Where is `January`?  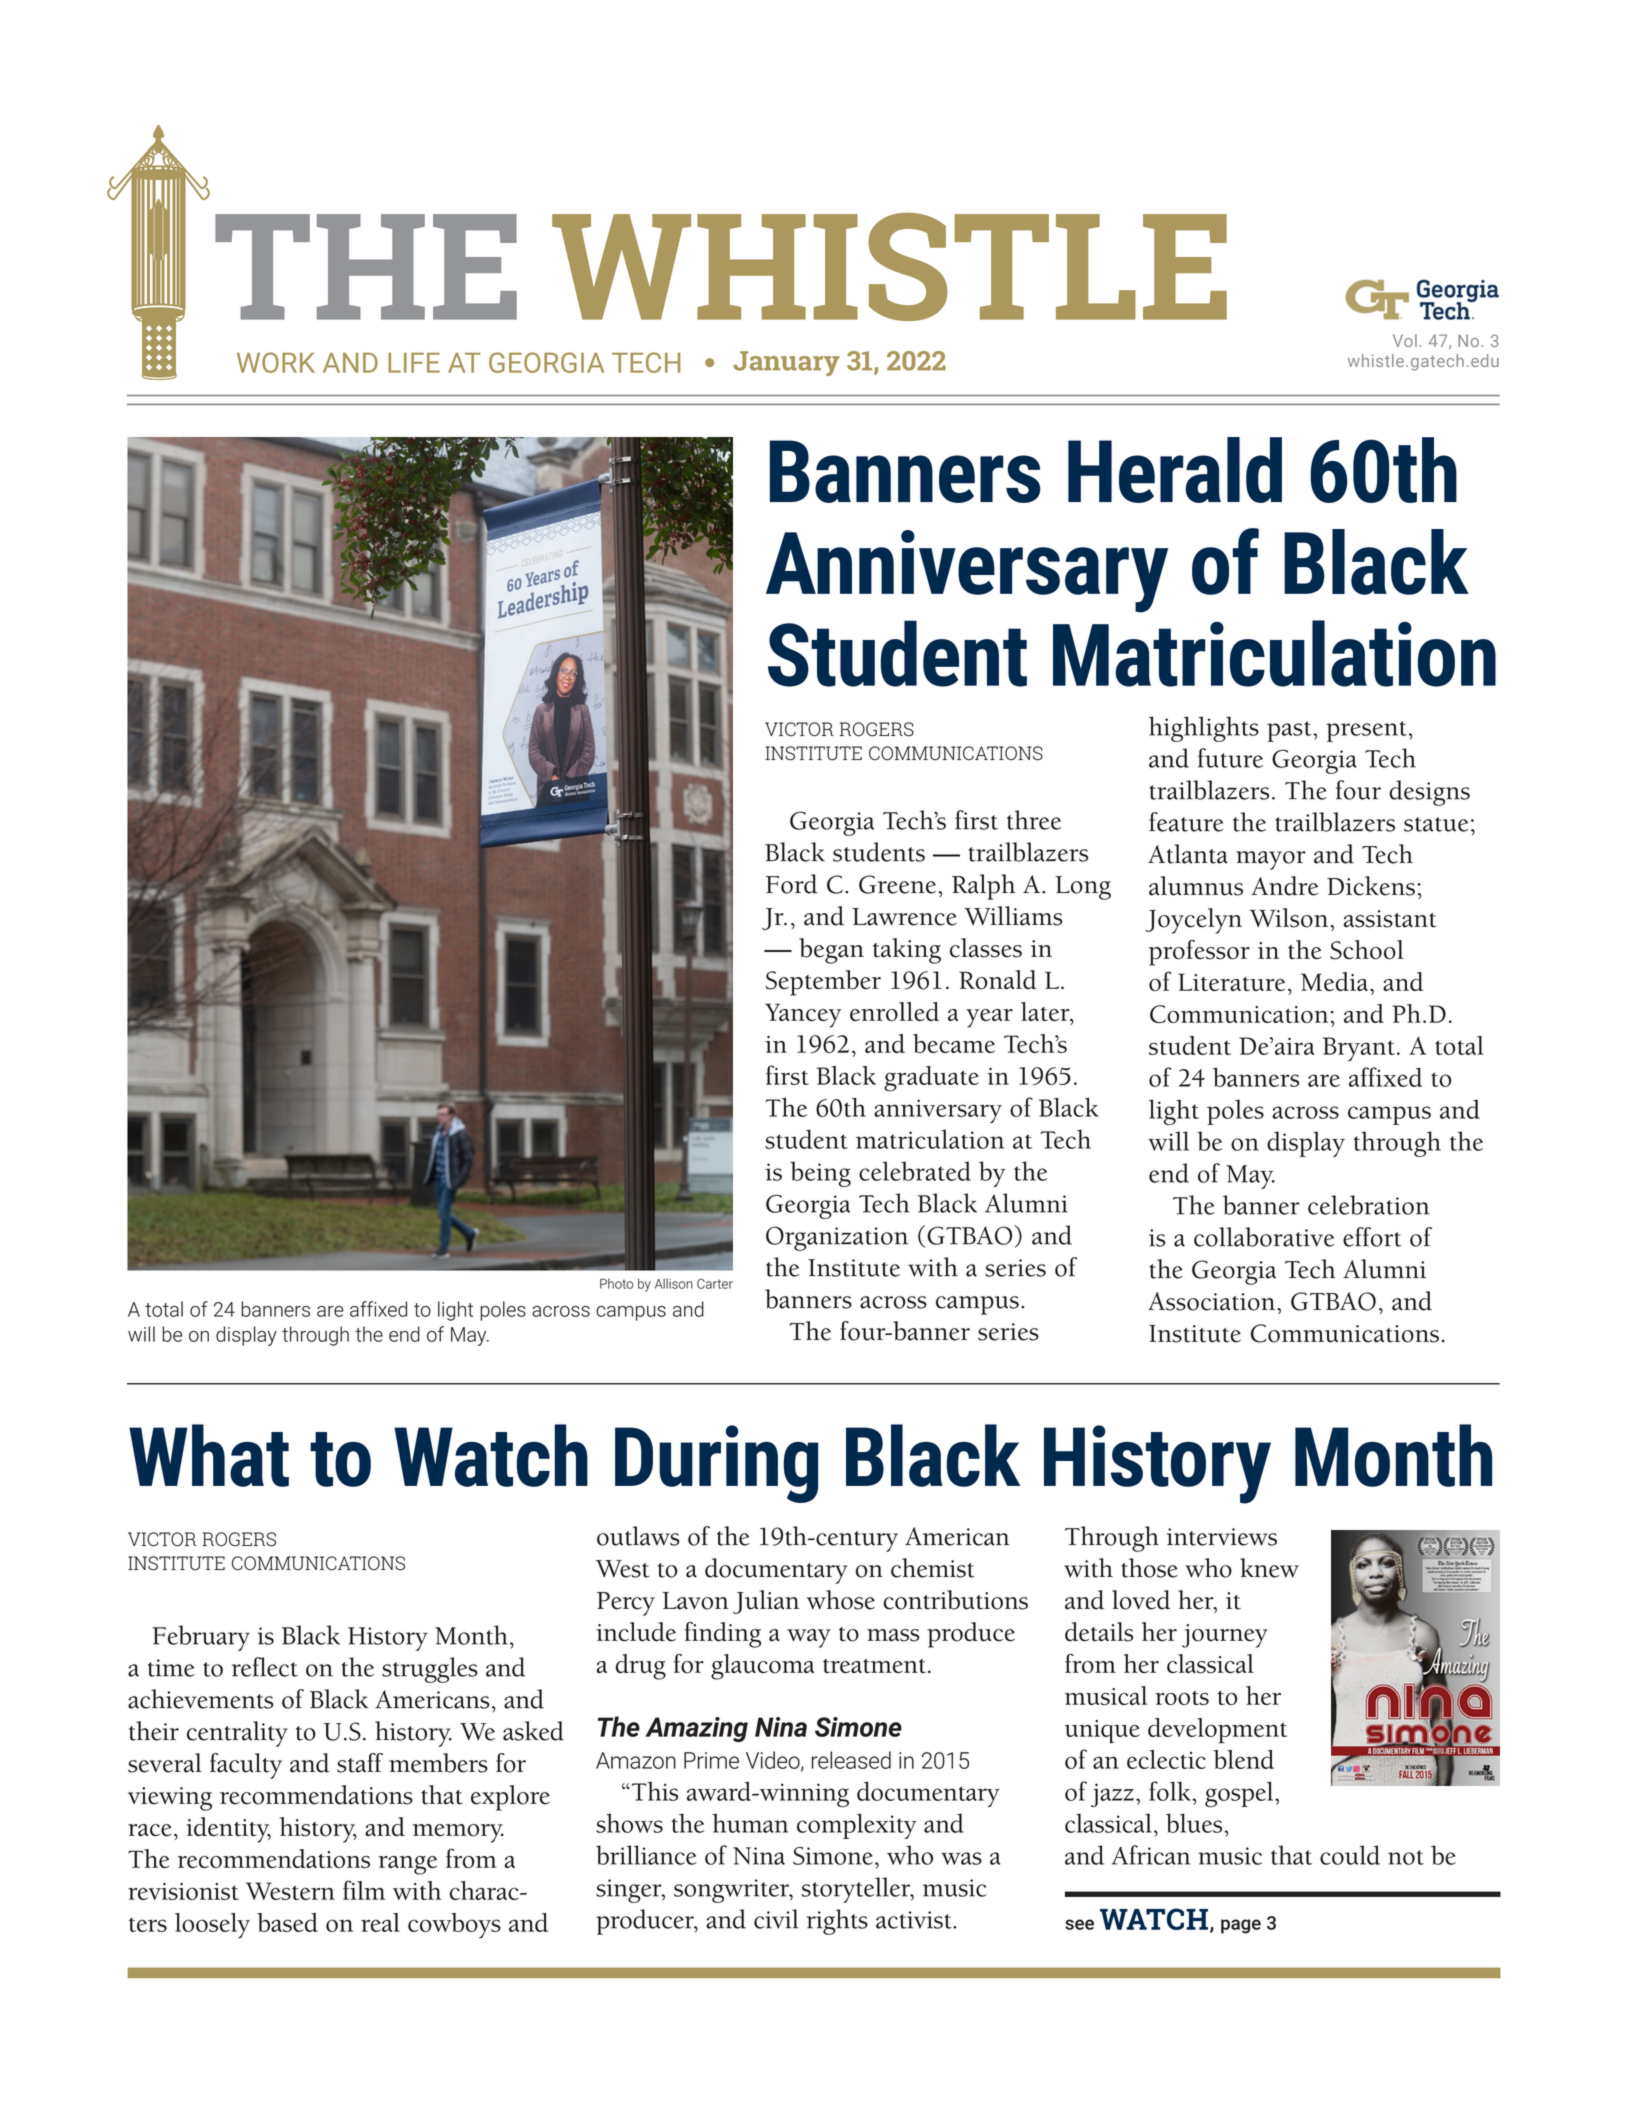 January is located at coordinates (786, 363).
